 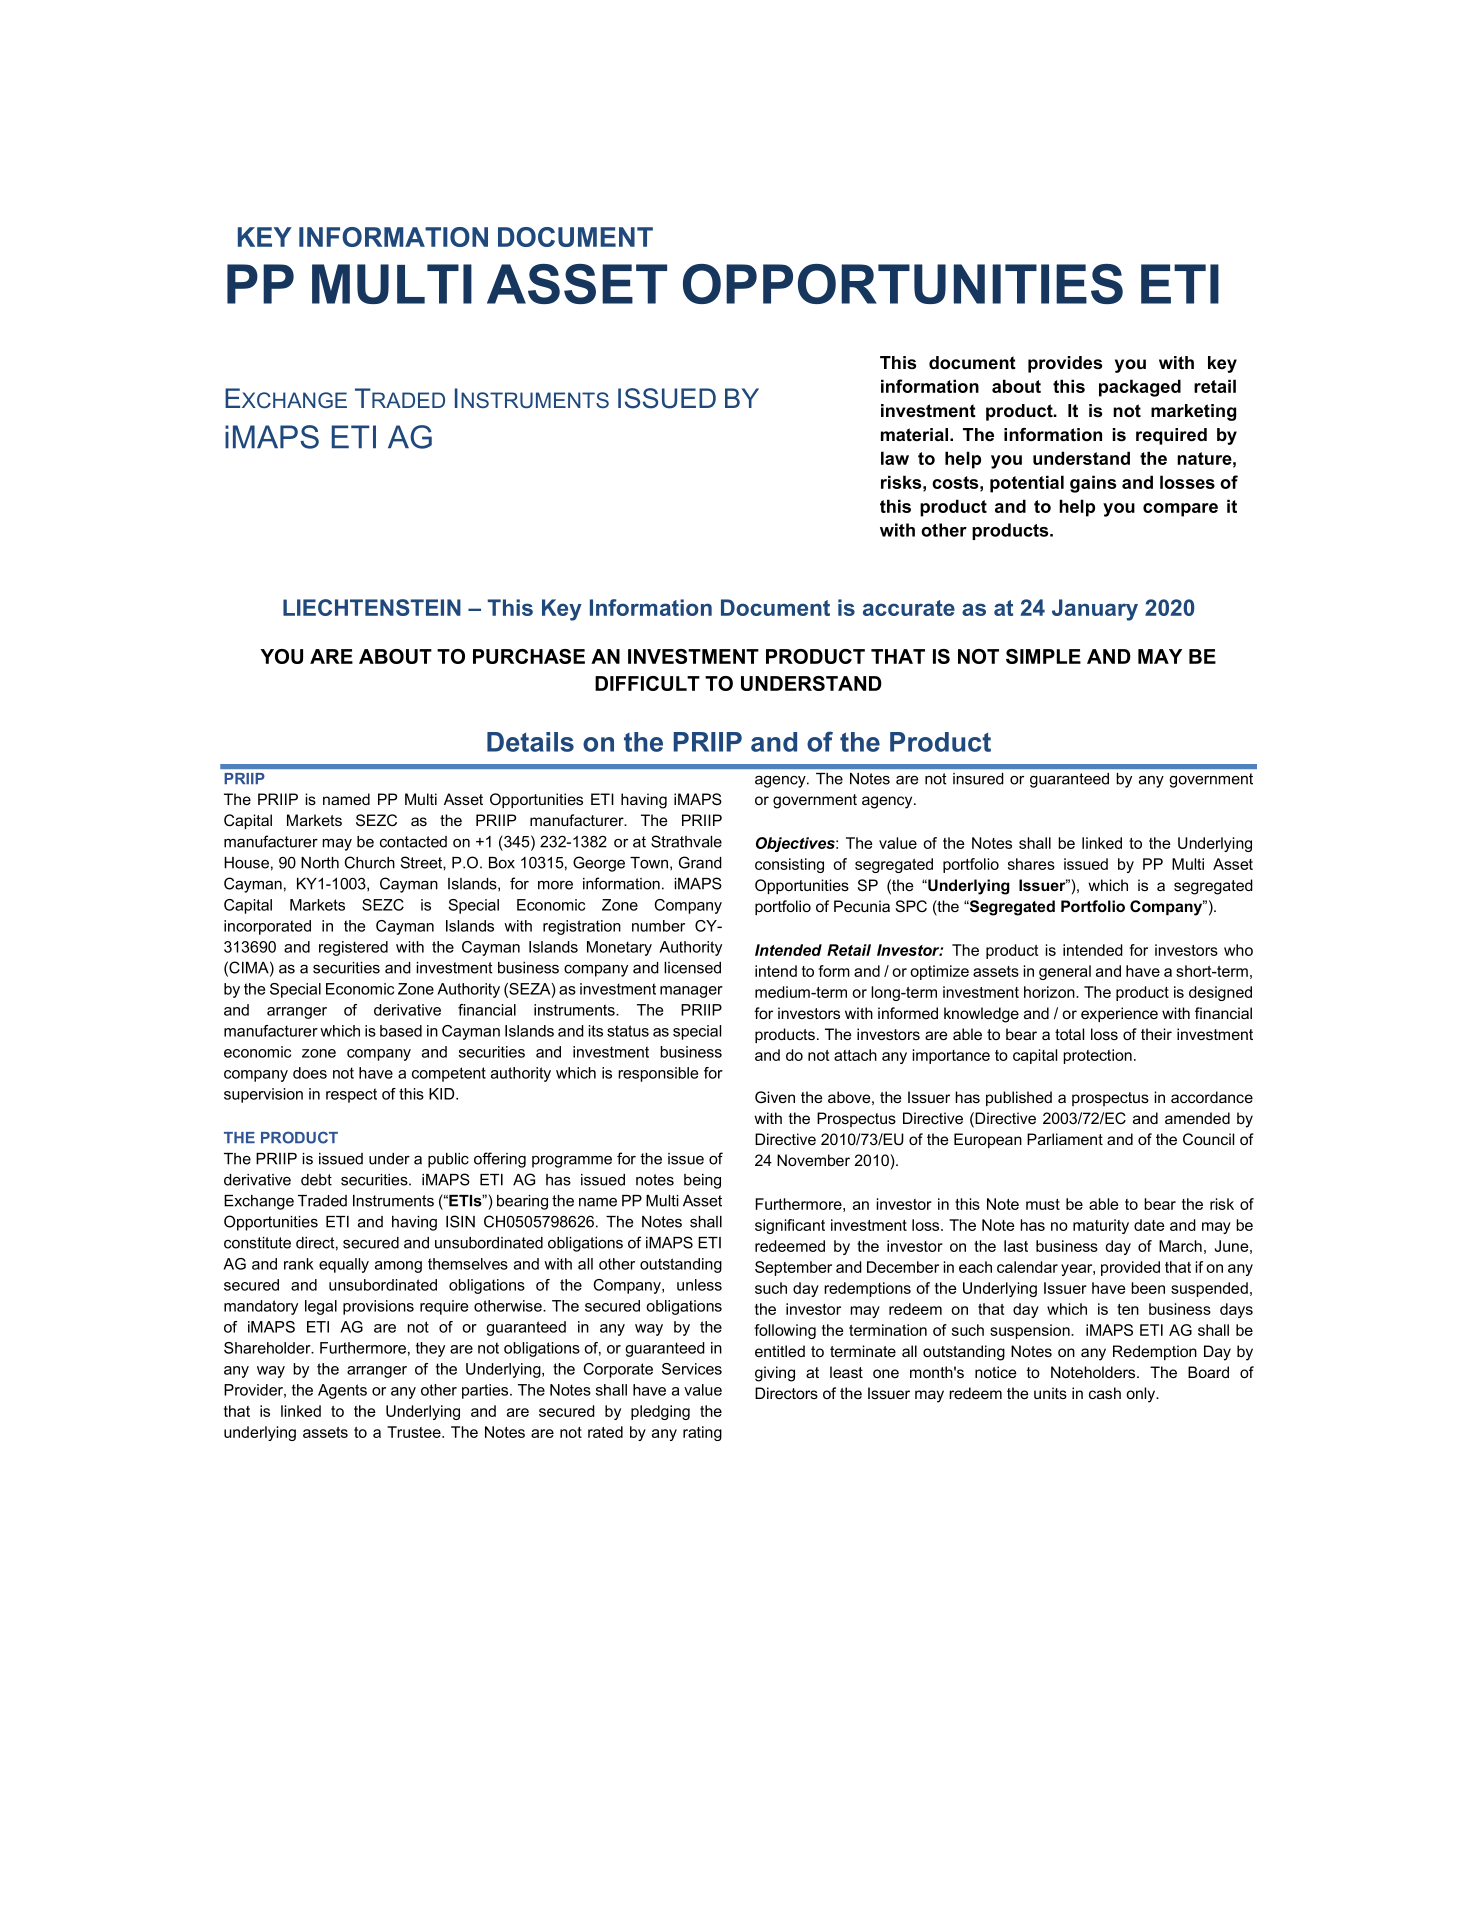 What do you see at coordinates (1105, 1393) in the screenshot?
I see `cash` at bounding box center [1105, 1393].
